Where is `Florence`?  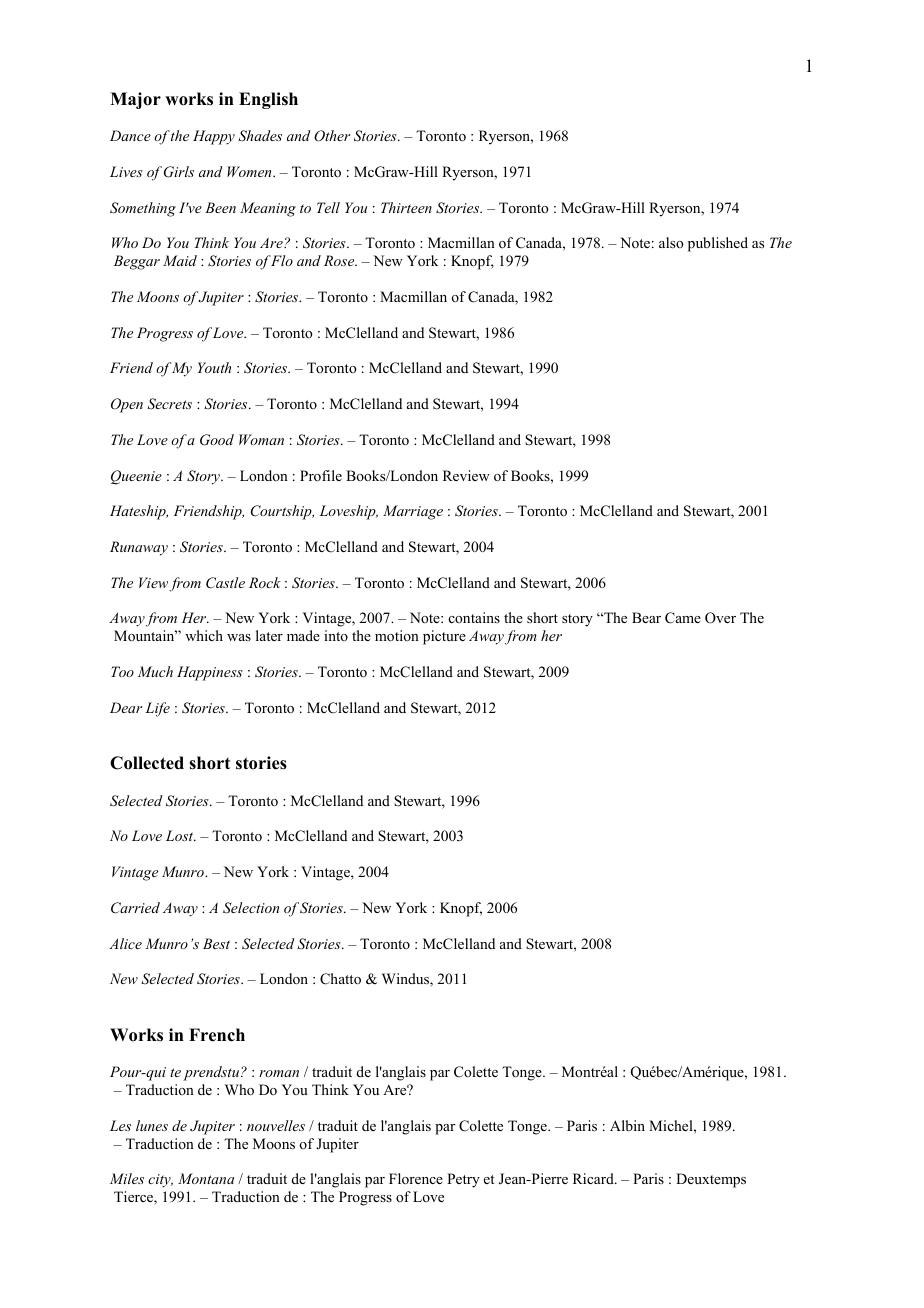
Florence is located at coordinates (416, 1179).
